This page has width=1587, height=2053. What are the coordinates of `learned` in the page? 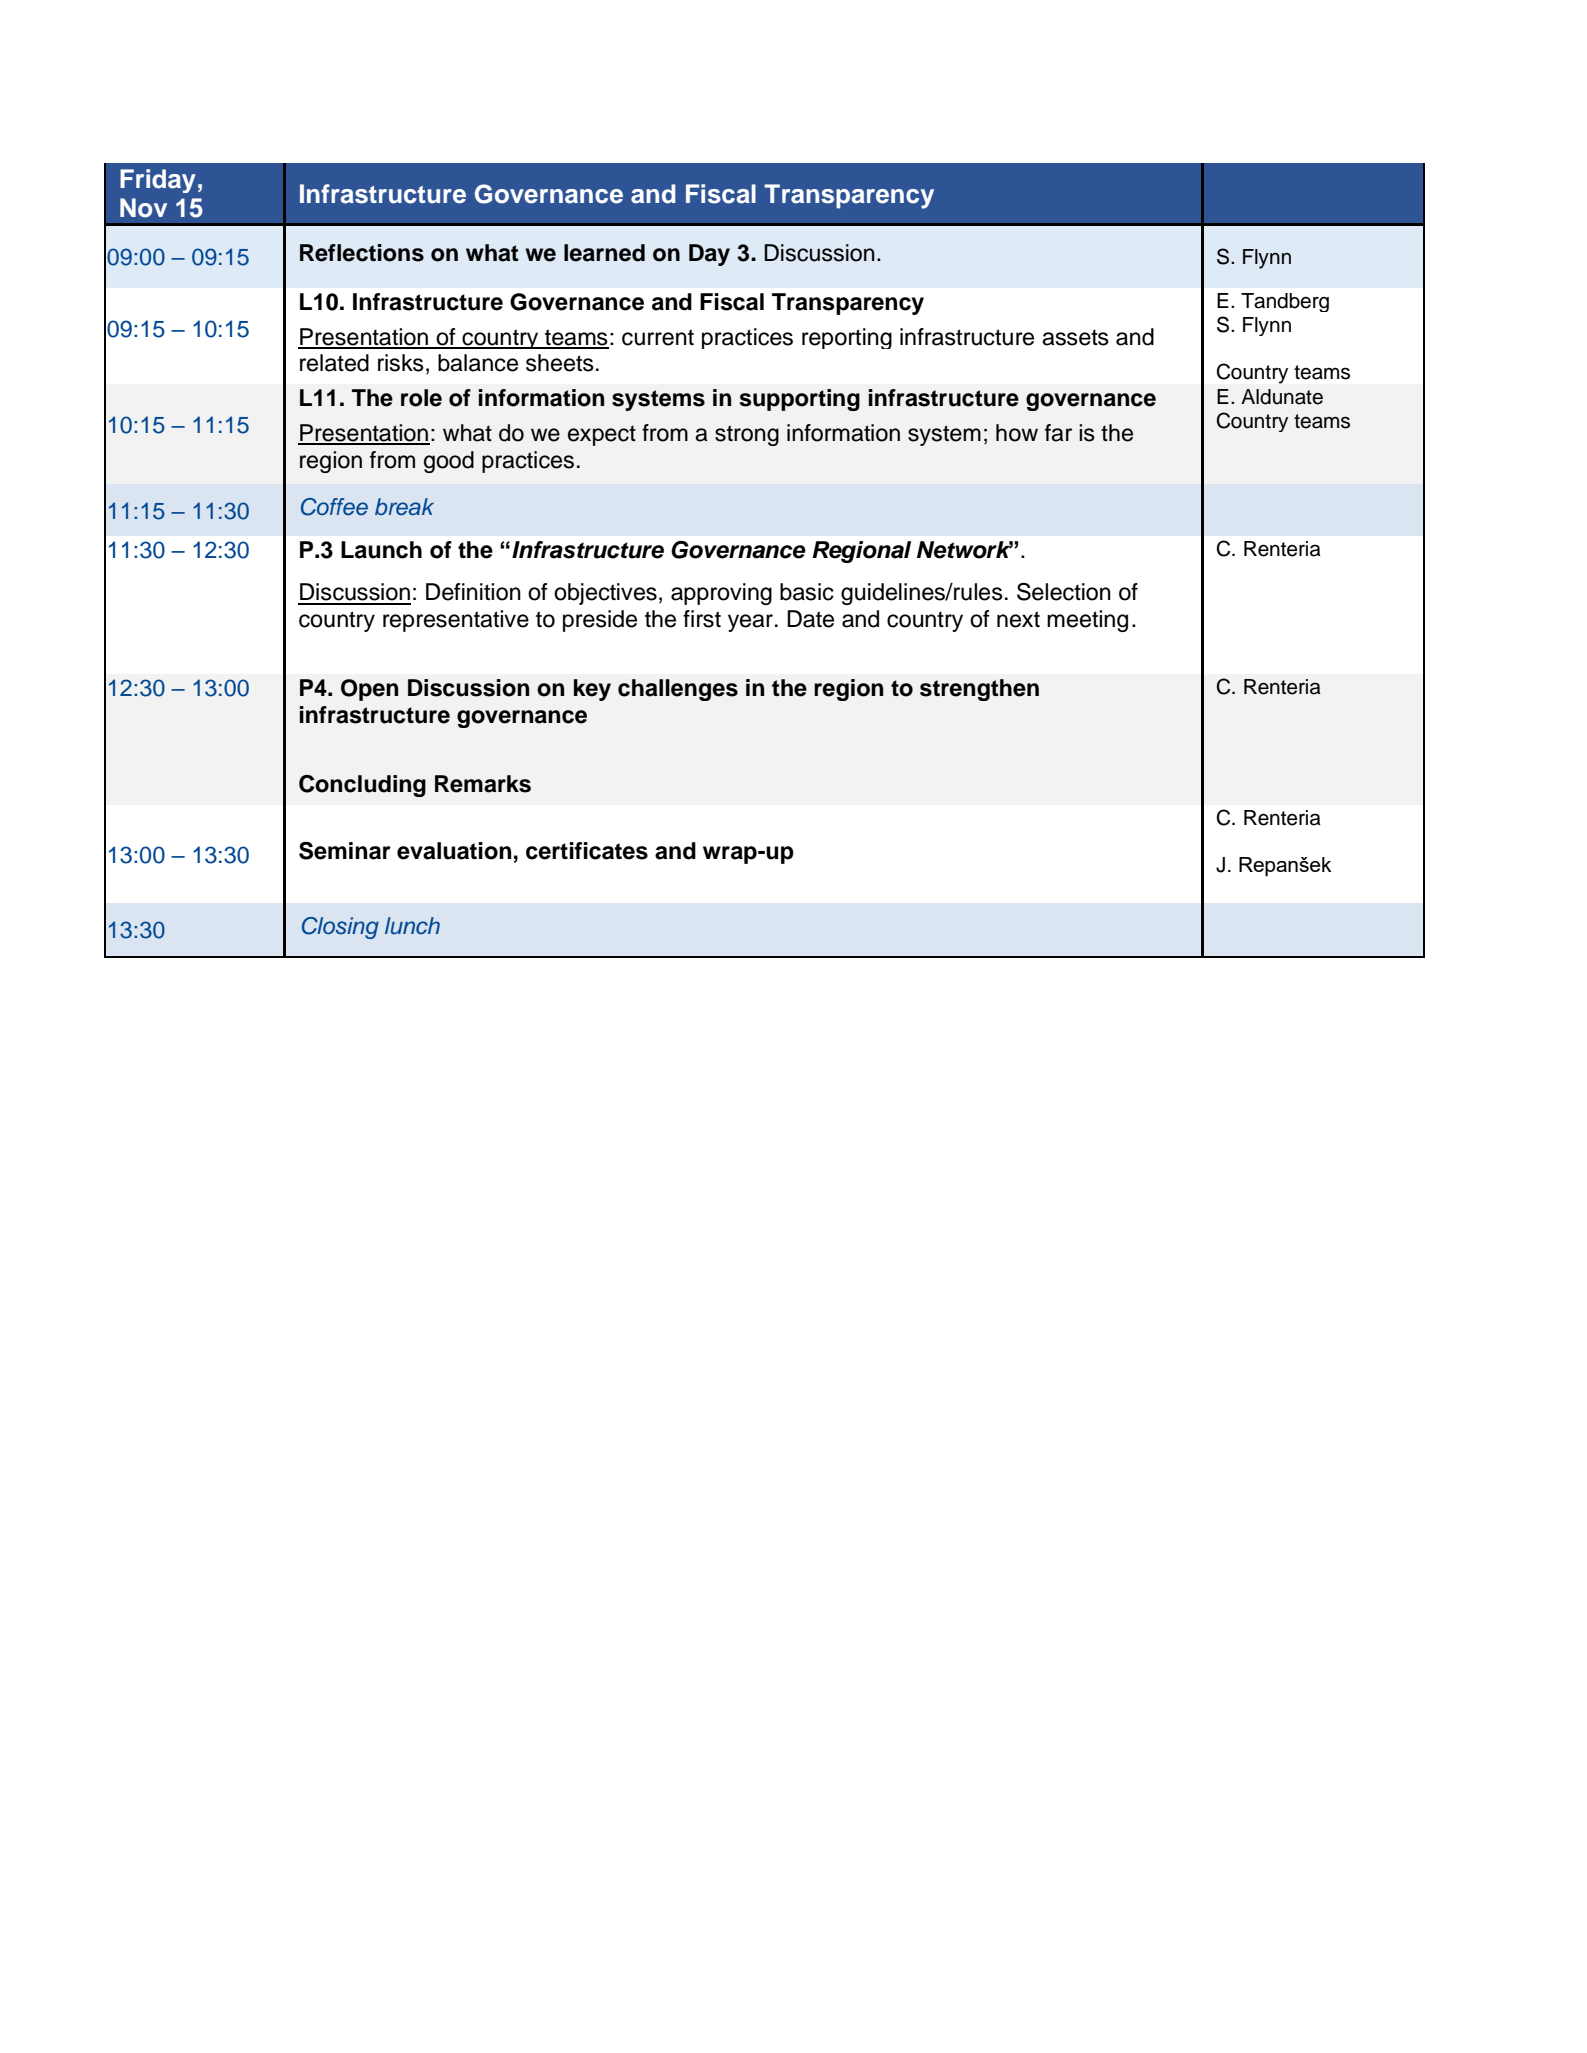 It's located at (604, 253).
